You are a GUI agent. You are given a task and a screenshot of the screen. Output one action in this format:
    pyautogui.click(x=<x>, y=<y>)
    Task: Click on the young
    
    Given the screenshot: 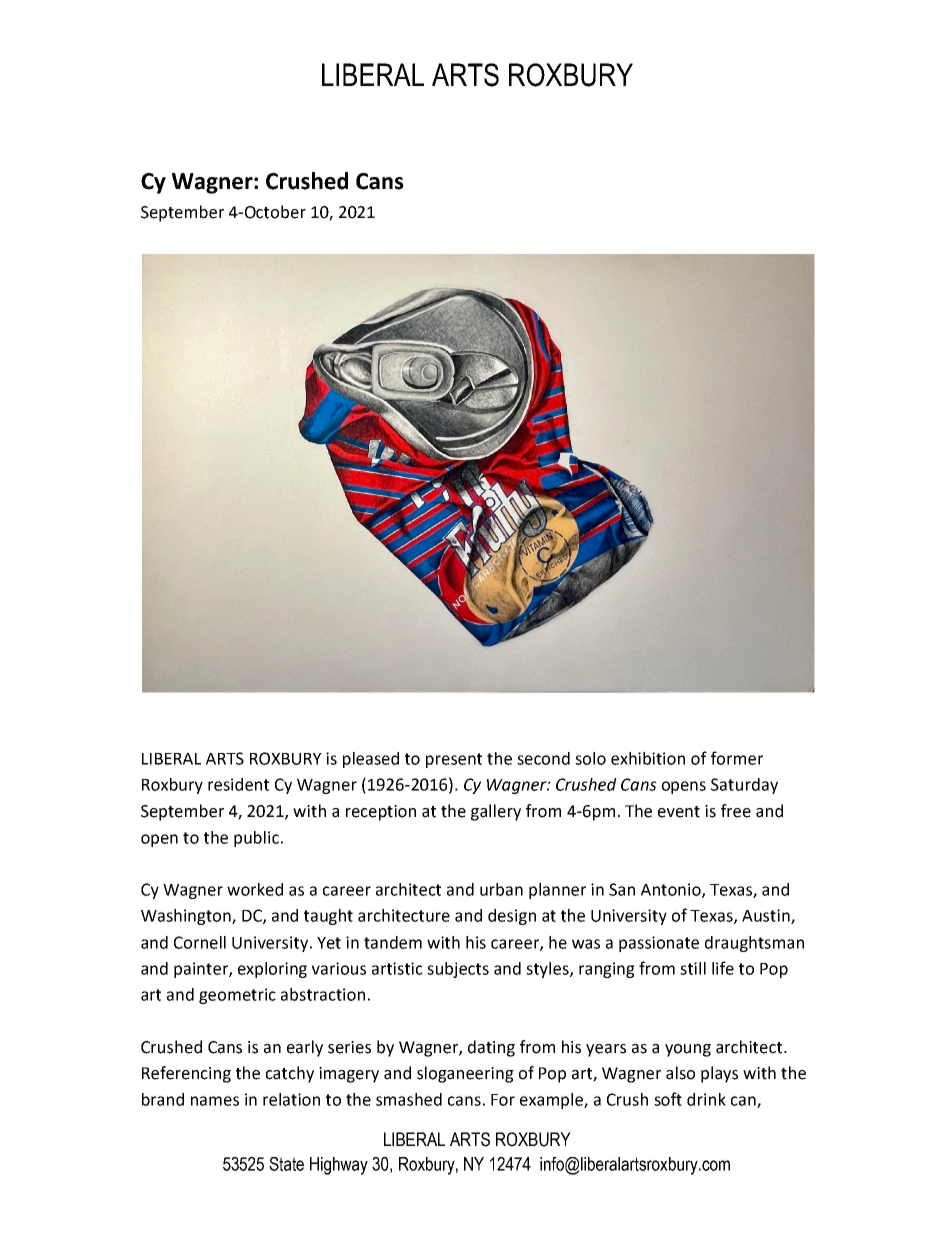 What is the action you would take?
    pyautogui.click(x=688, y=1050)
